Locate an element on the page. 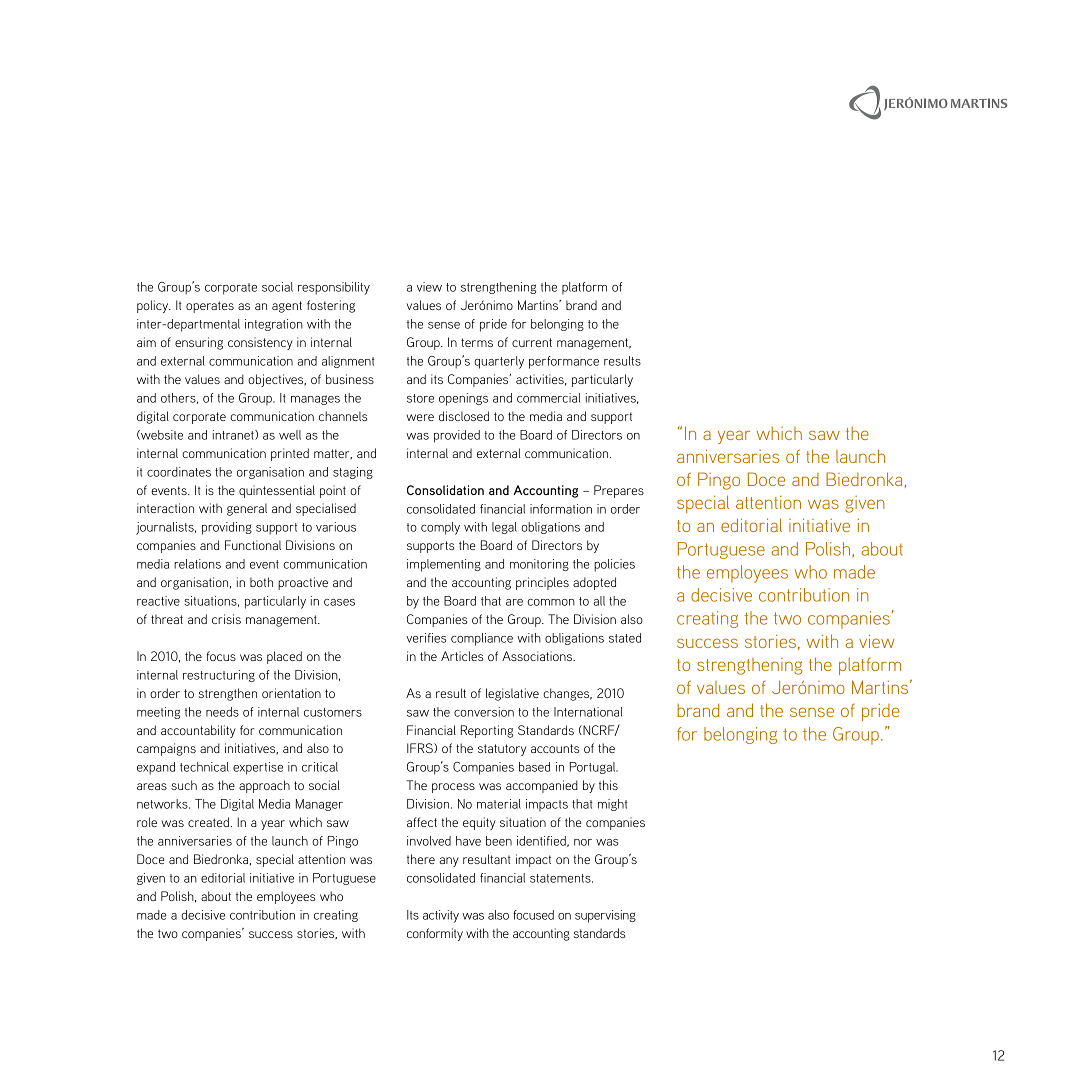  restructuring is located at coordinates (219, 676).
